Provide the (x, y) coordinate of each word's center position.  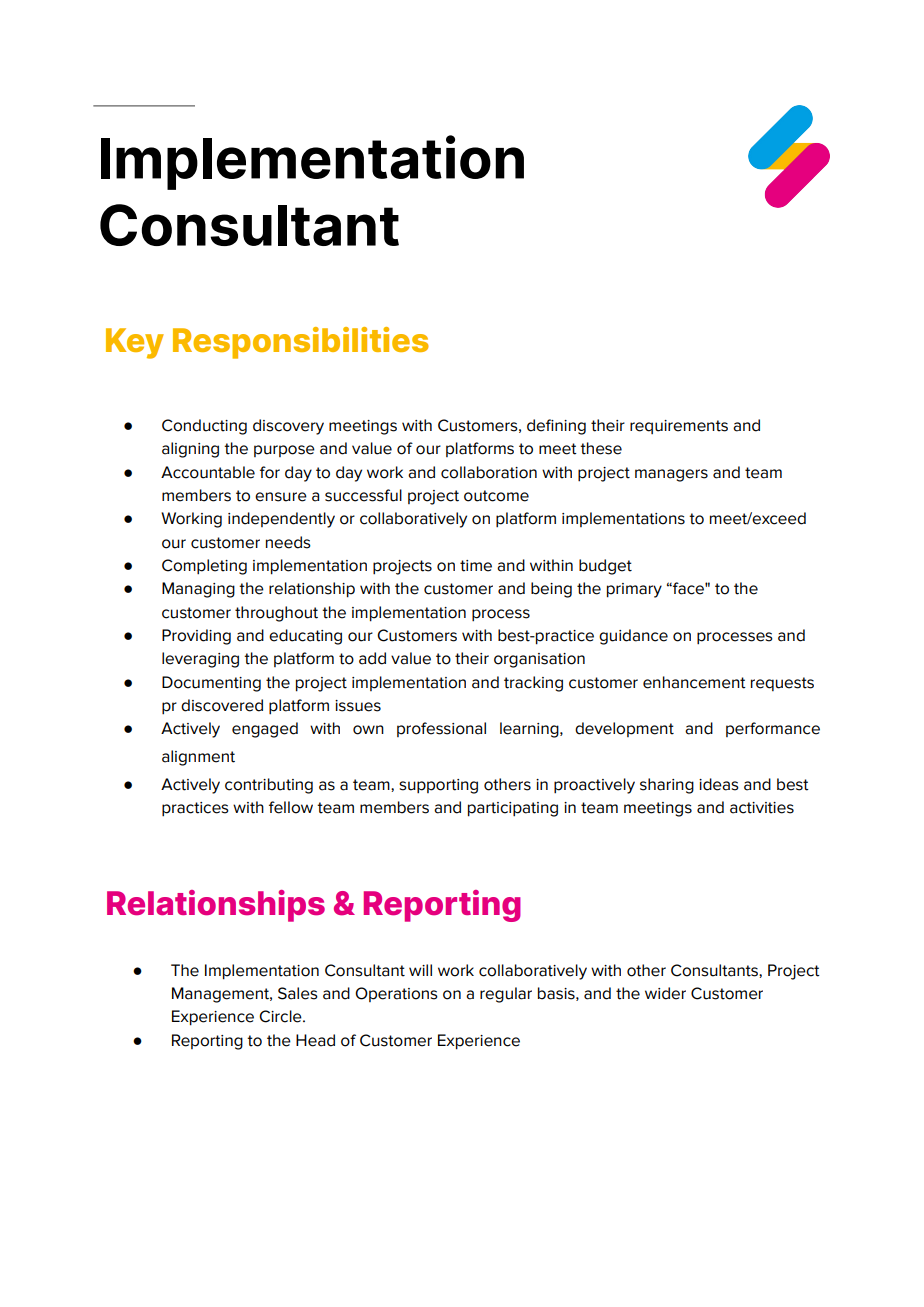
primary (634, 590)
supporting (438, 786)
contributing (269, 786)
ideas (719, 784)
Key (135, 343)
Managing (198, 590)
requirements (679, 427)
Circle (281, 1016)
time (476, 566)
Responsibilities (301, 343)
